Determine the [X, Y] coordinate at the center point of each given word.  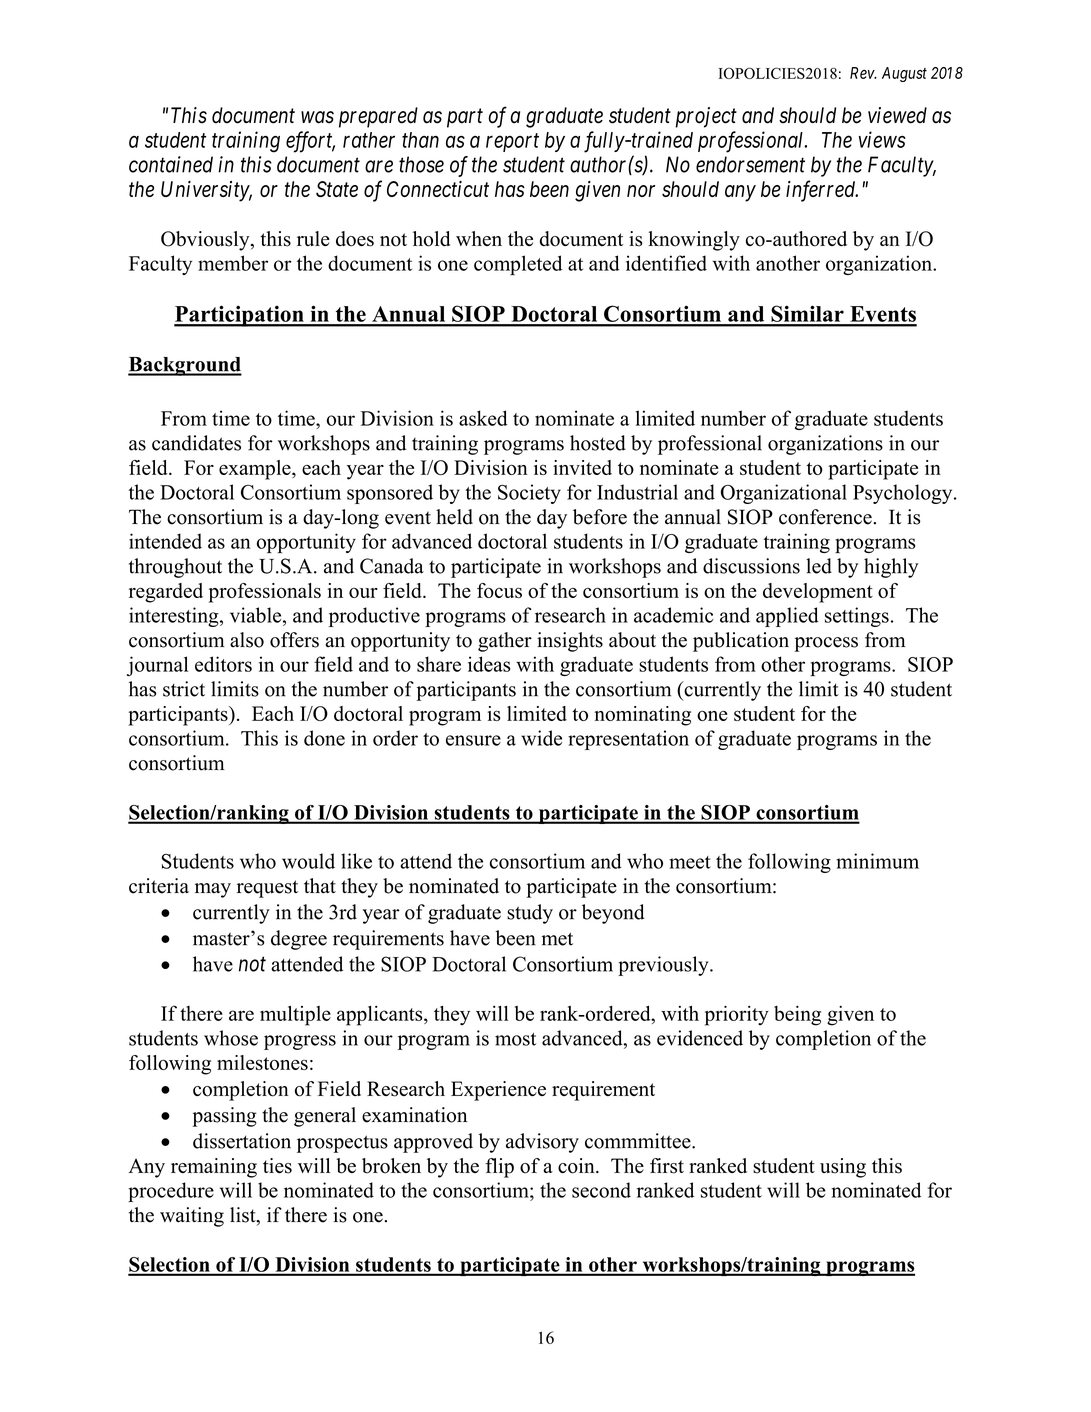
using [843, 1168]
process [826, 644]
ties [277, 1166]
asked [483, 418]
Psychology [904, 494]
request [267, 889]
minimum [877, 861]
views [882, 139]
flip [499, 1168]
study [530, 914]
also [247, 640]
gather [505, 642]
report [512, 142]
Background [185, 366]
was [317, 117]
